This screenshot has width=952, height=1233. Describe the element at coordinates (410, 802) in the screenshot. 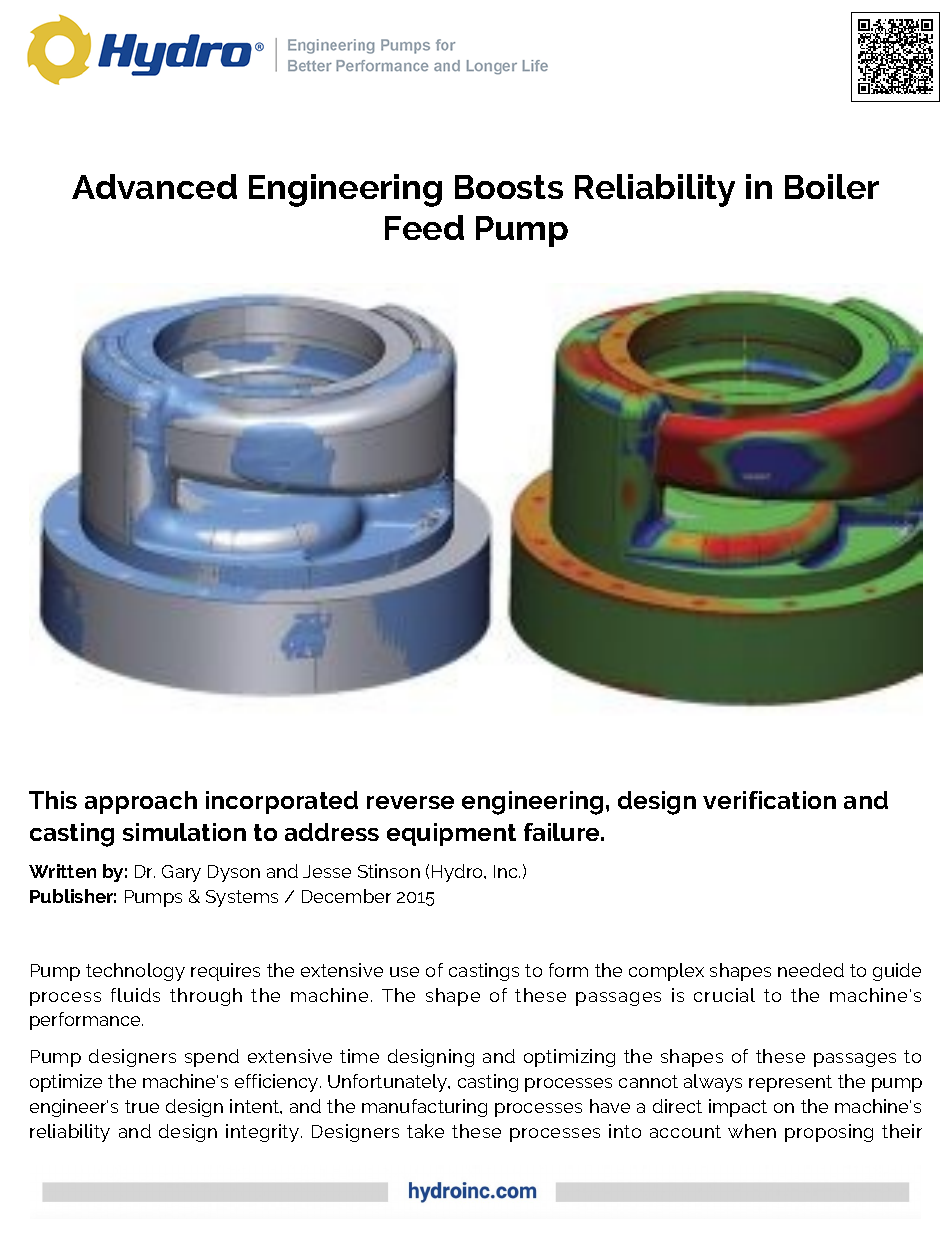

I see `reverse` at that location.
